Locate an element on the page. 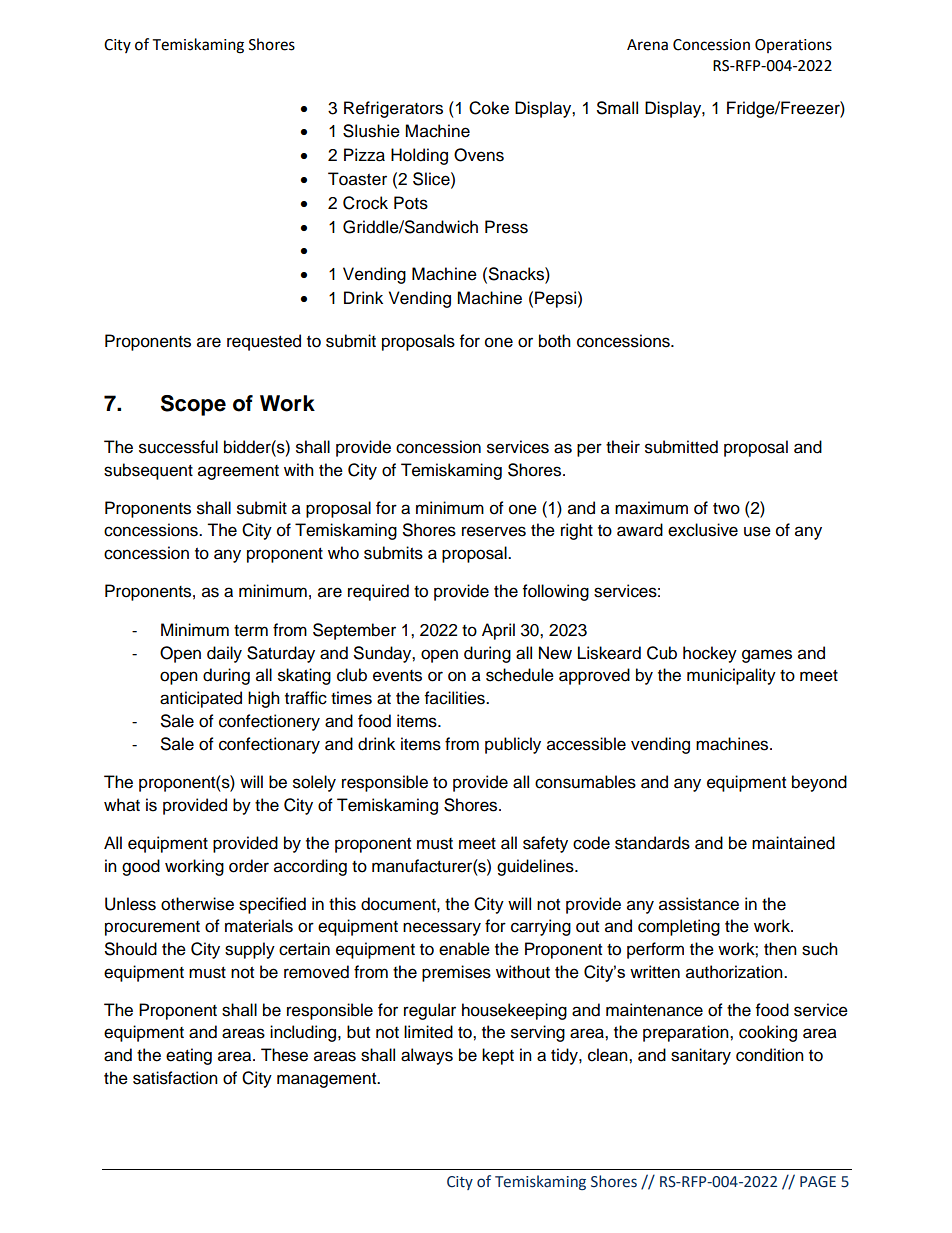  satisfaction is located at coordinates (175, 1078).
